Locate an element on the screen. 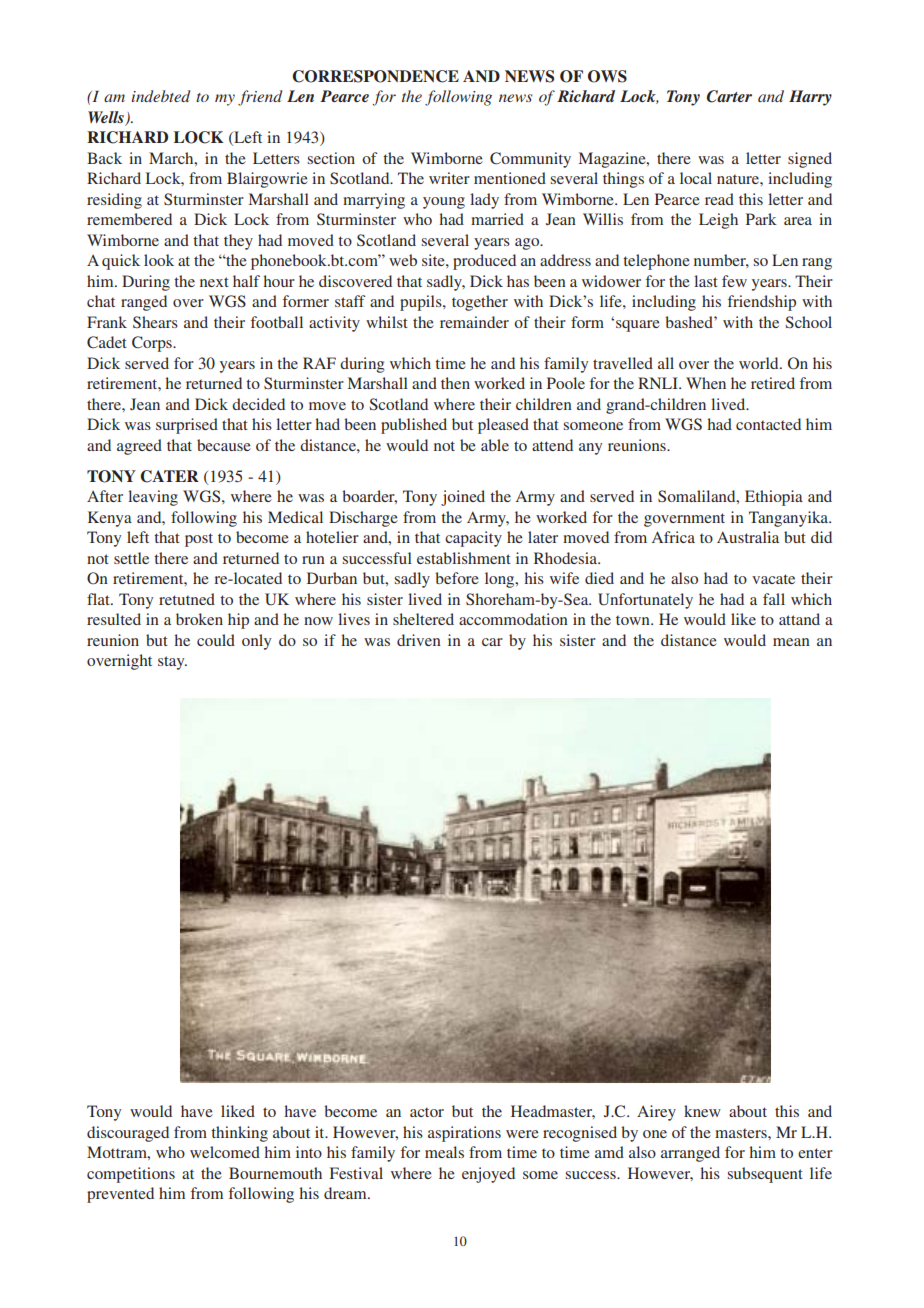 This screenshot has height=1308, width=924. CATER is located at coordinates (169, 476).
